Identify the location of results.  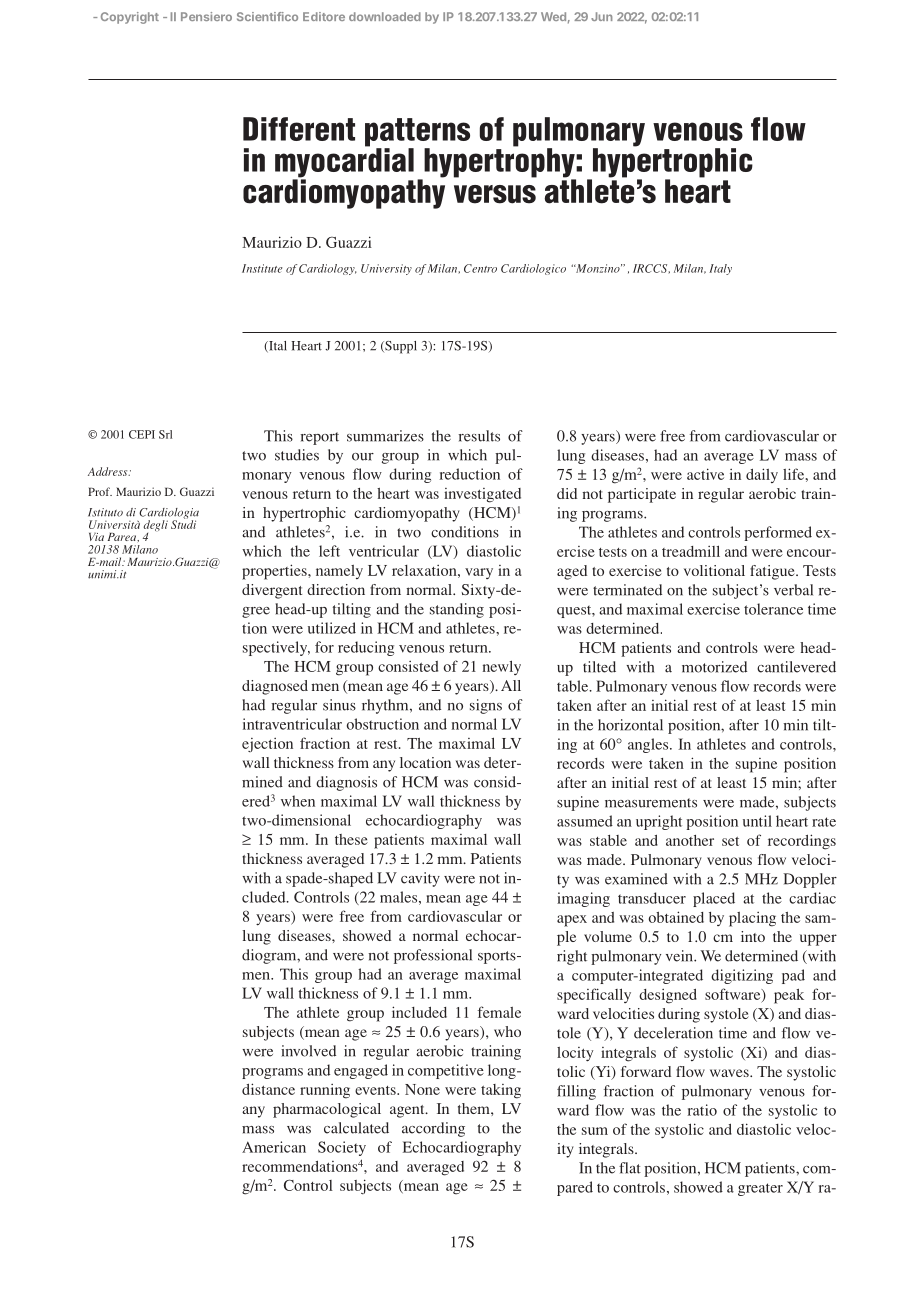
(479, 436).
